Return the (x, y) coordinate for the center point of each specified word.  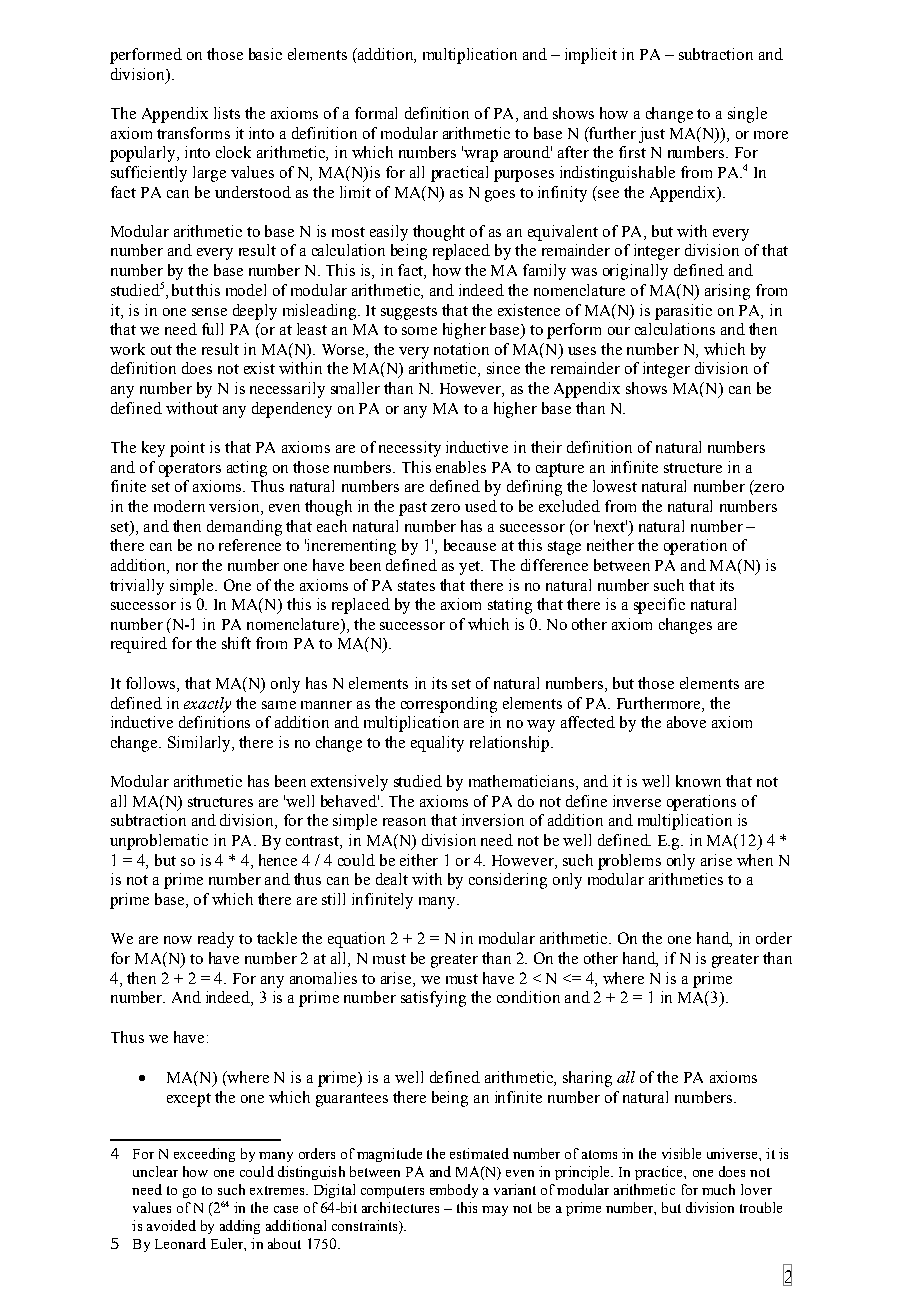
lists (227, 113)
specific (659, 606)
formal (376, 113)
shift (236, 643)
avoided (171, 1225)
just (652, 135)
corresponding (449, 705)
